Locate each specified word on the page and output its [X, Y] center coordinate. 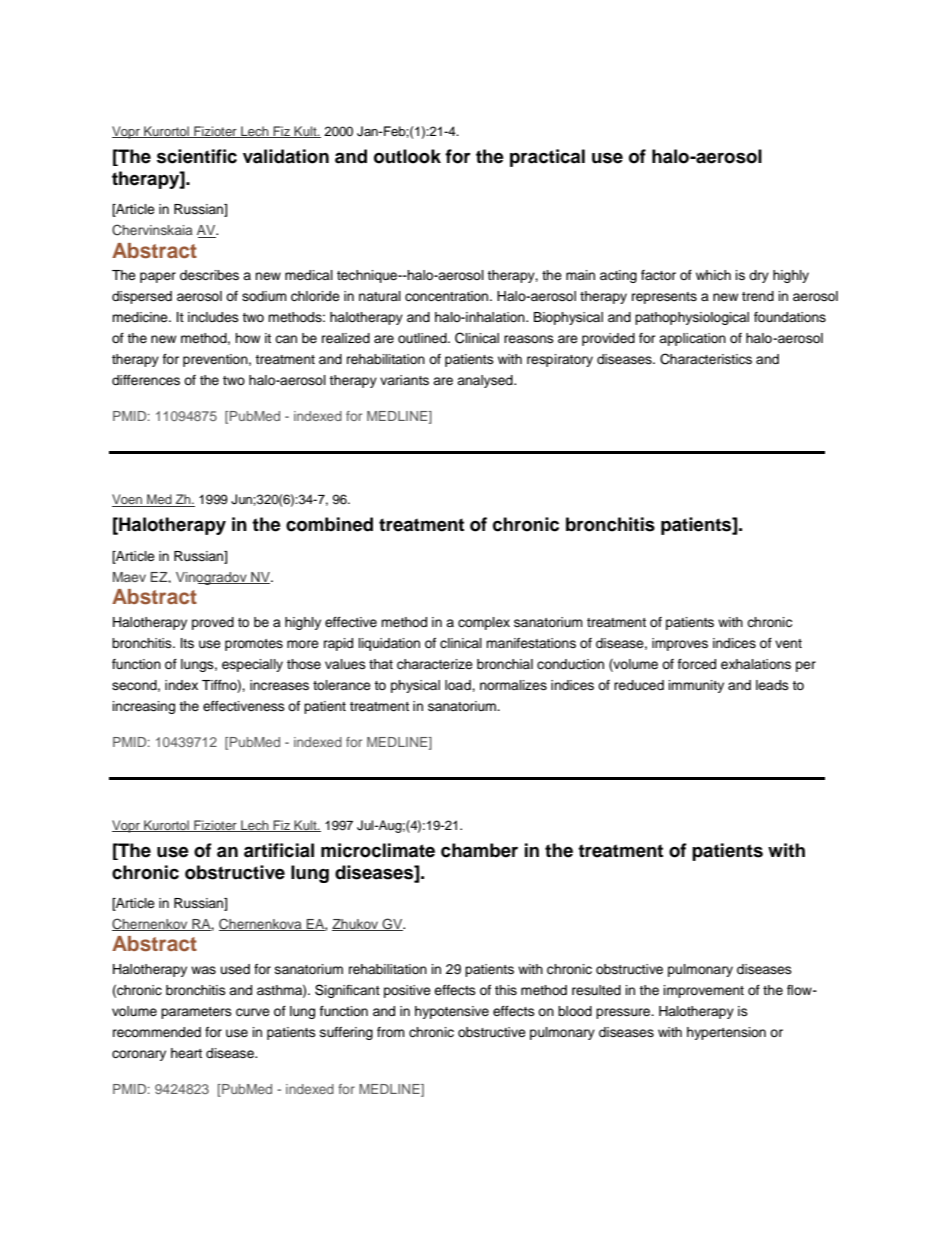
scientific [197, 156]
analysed [486, 381]
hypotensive [452, 1012]
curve [253, 1012]
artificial [279, 850]
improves [680, 644]
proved [213, 623]
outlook [407, 156]
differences [146, 380]
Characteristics [706, 359]
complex [484, 623]
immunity [696, 686]
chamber [479, 850]
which [713, 275]
